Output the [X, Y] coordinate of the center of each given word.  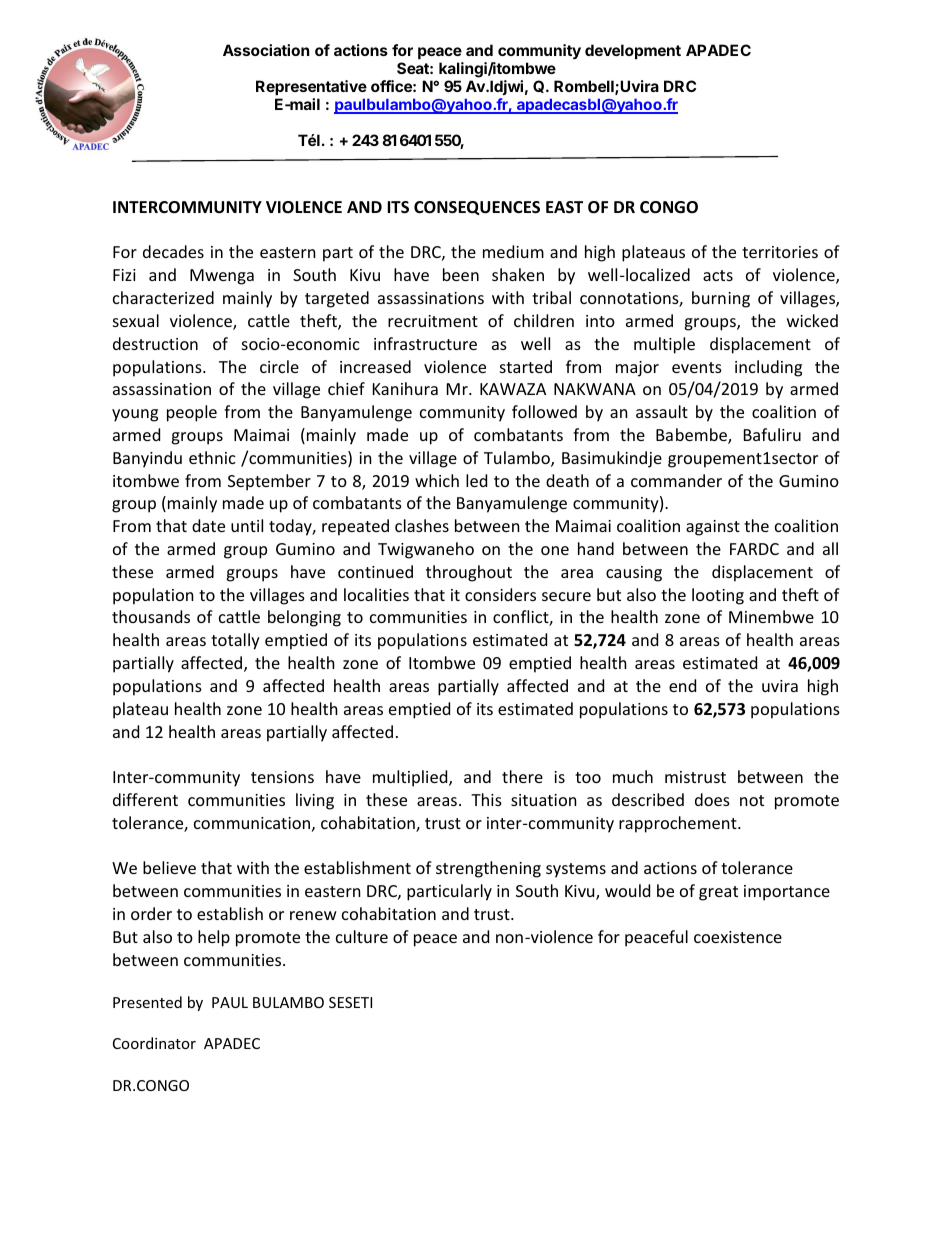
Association [266, 50]
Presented [147, 1002]
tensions [282, 777]
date [208, 525]
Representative [311, 87]
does [712, 799]
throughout [469, 573]
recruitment [433, 321]
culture [362, 936]
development [633, 51]
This [486, 799]
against [713, 528]
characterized [163, 297]
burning [721, 299]
